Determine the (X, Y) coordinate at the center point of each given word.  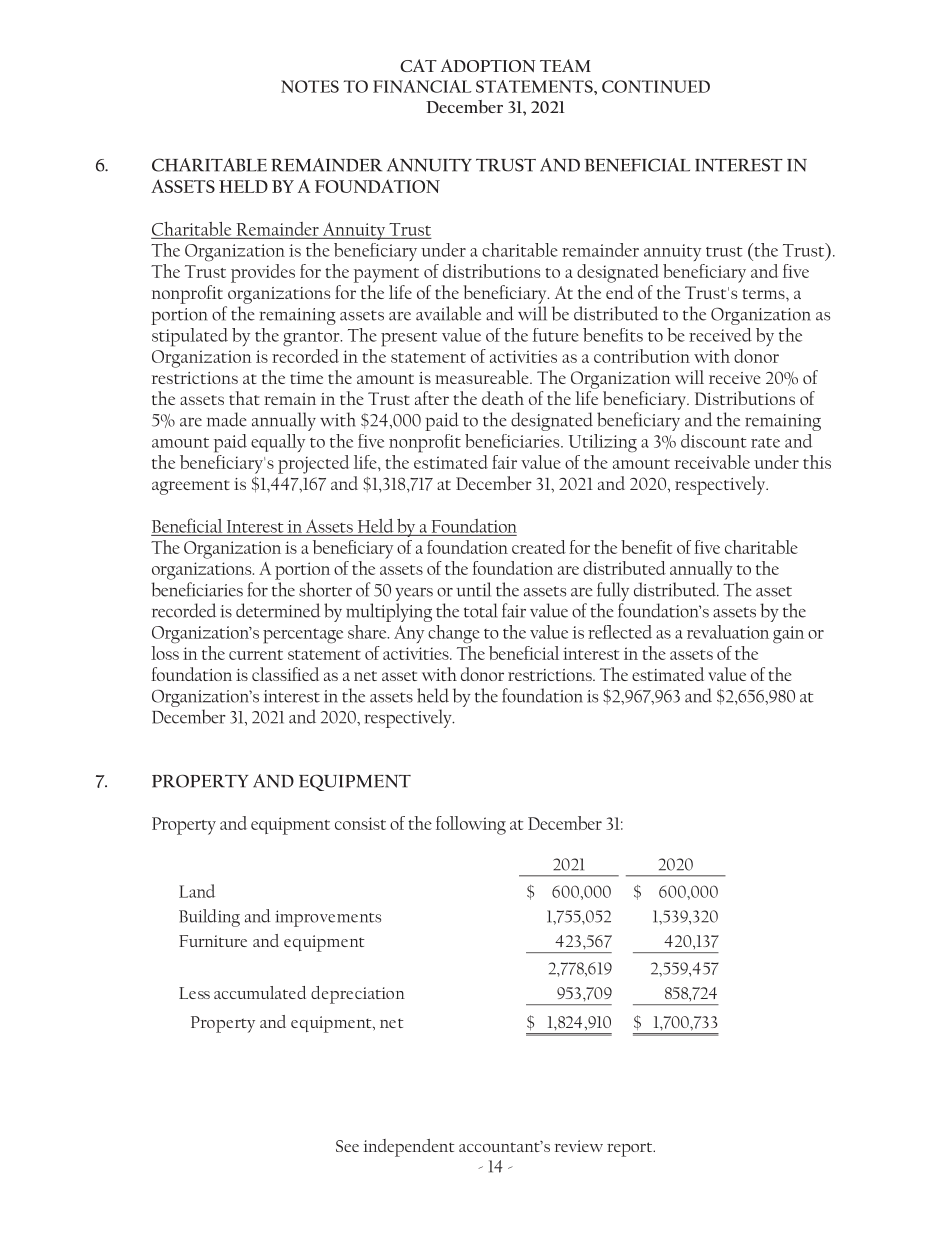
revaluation (728, 632)
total (481, 610)
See (347, 1146)
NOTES (310, 86)
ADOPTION (488, 65)
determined (278, 610)
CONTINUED (656, 86)
